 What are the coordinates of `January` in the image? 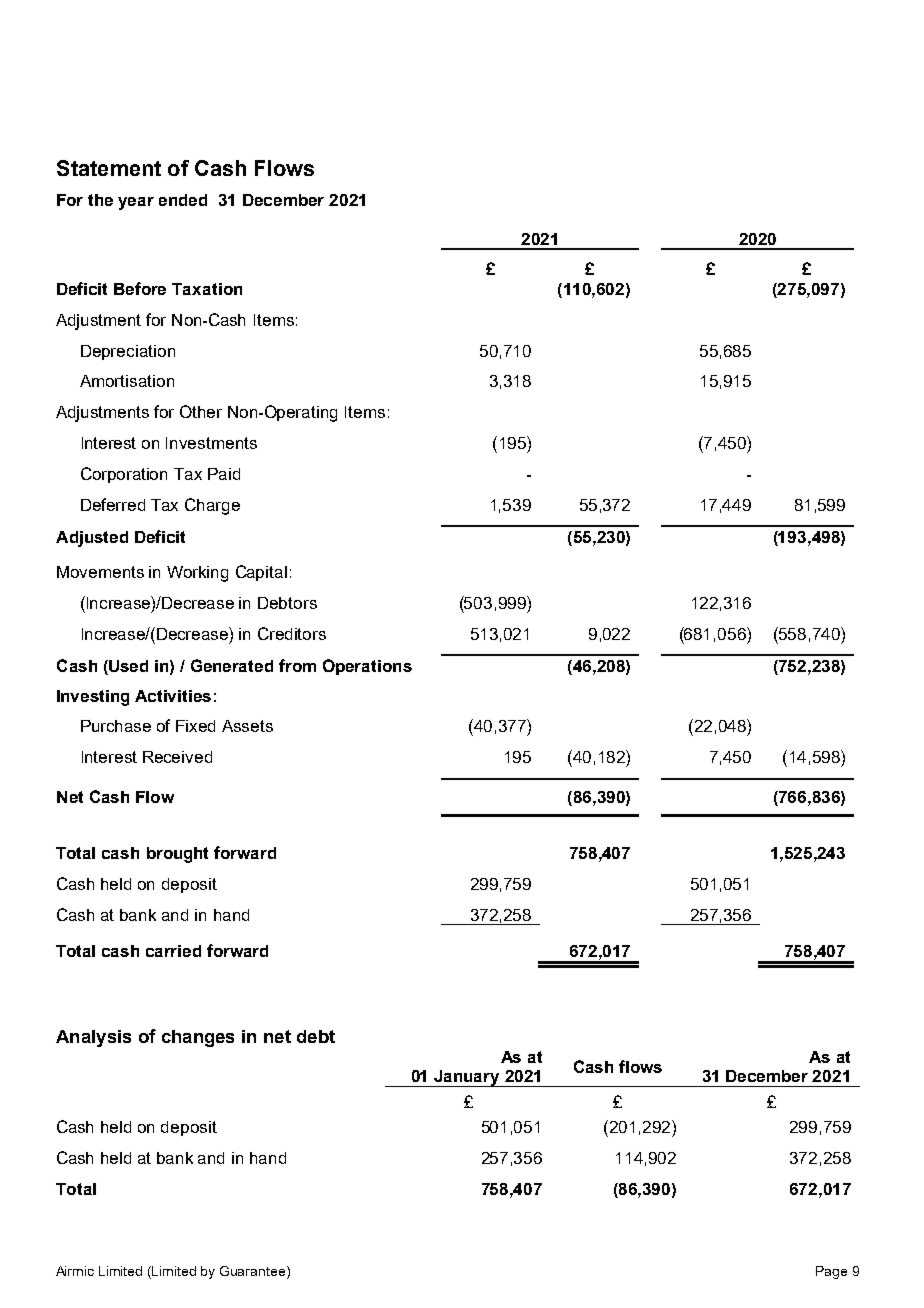 It's located at (467, 1078).
